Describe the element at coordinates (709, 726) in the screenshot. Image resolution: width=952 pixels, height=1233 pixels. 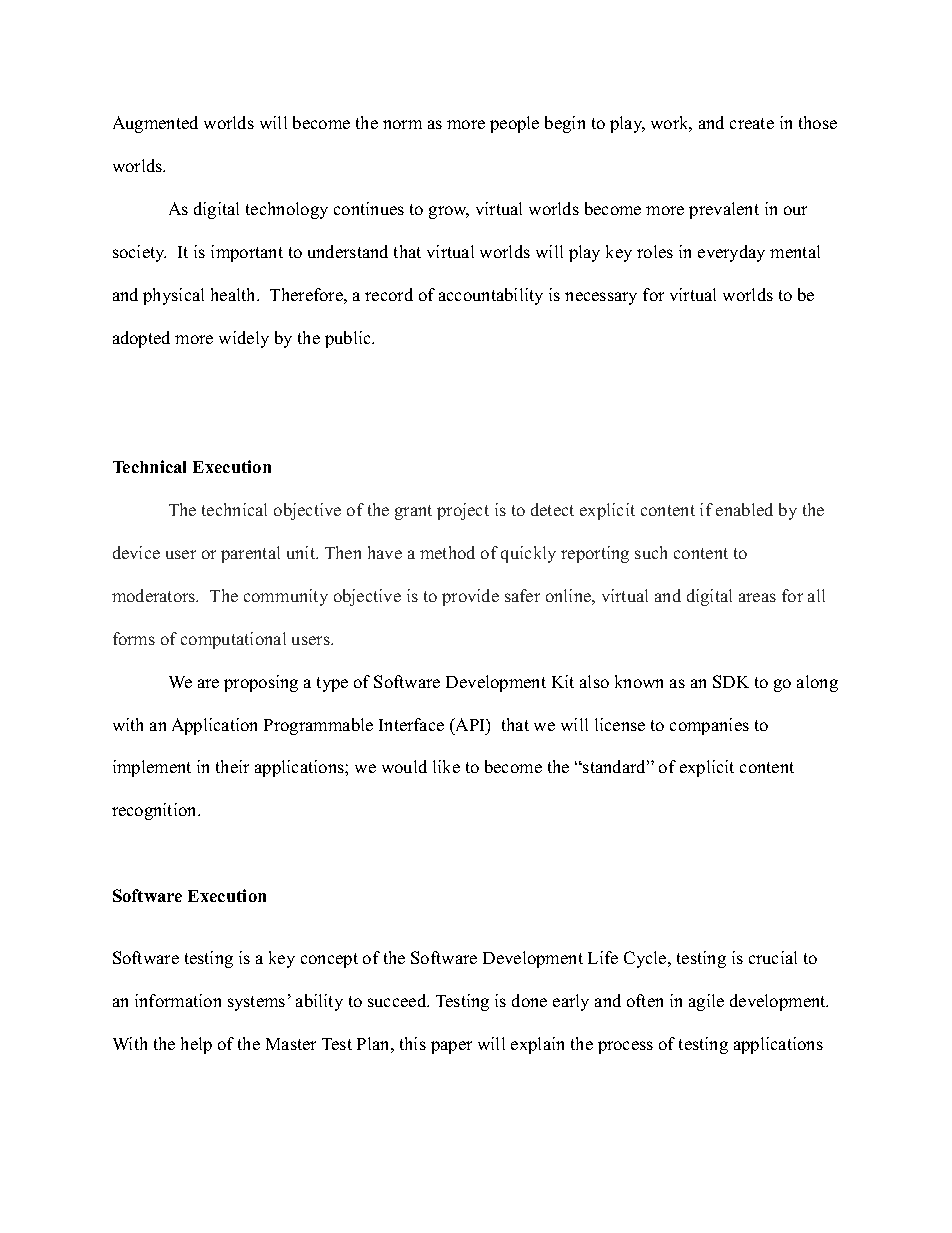
I see `companies` at that location.
